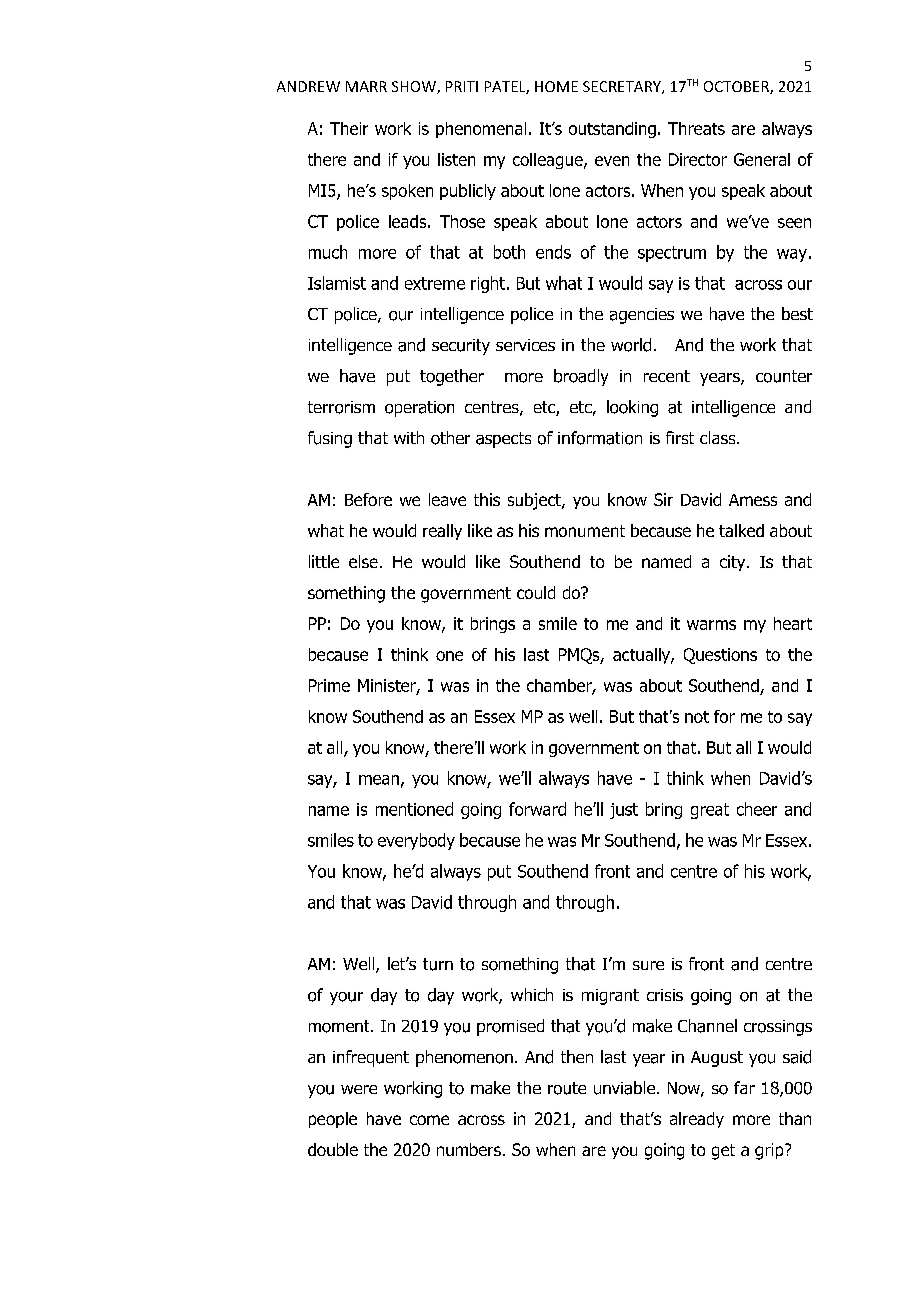 The height and width of the image is (1308, 924). What do you see at coordinates (537, 809) in the image?
I see `forward` at bounding box center [537, 809].
